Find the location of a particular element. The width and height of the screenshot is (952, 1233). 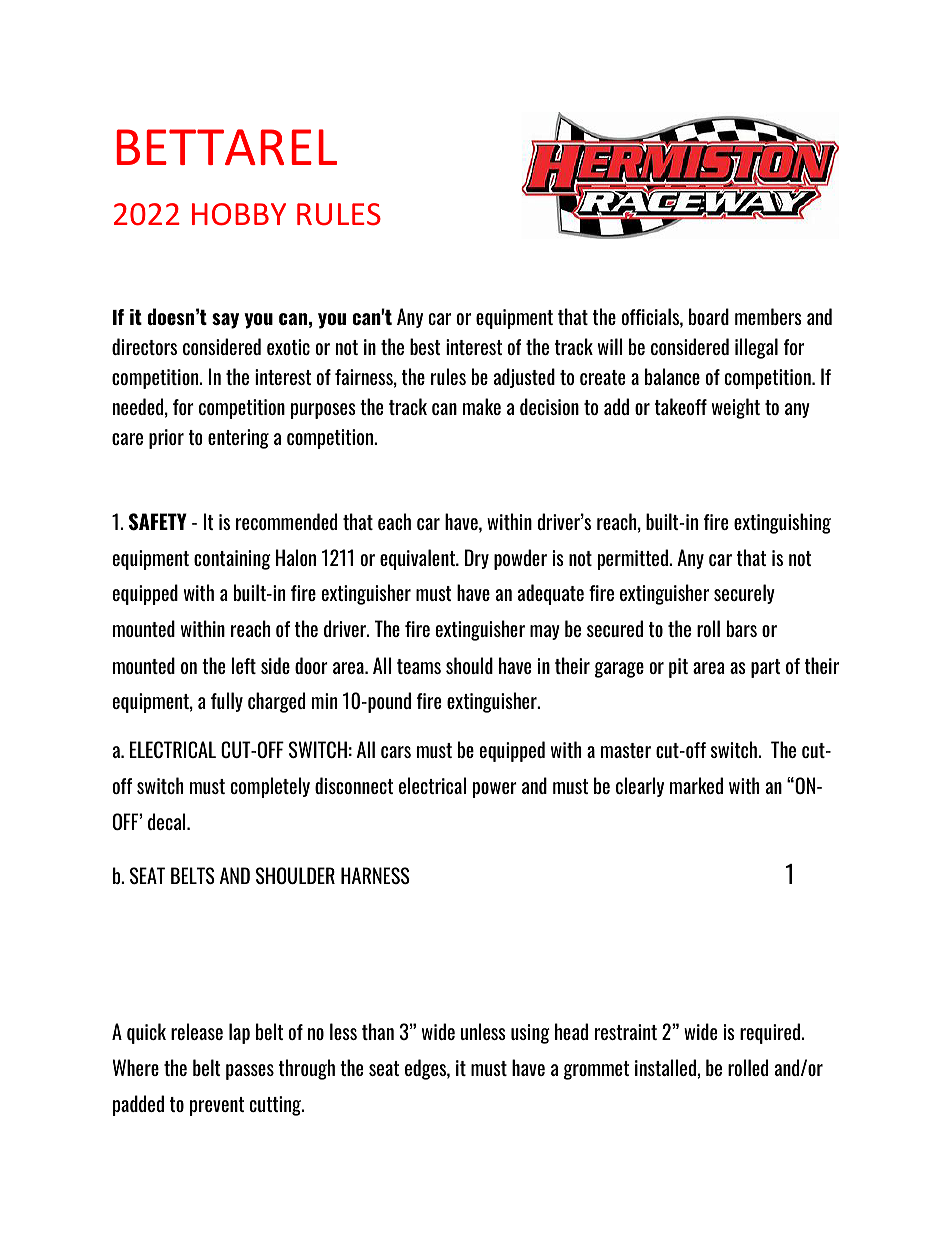

marked is located at coordinates (696, 785).
